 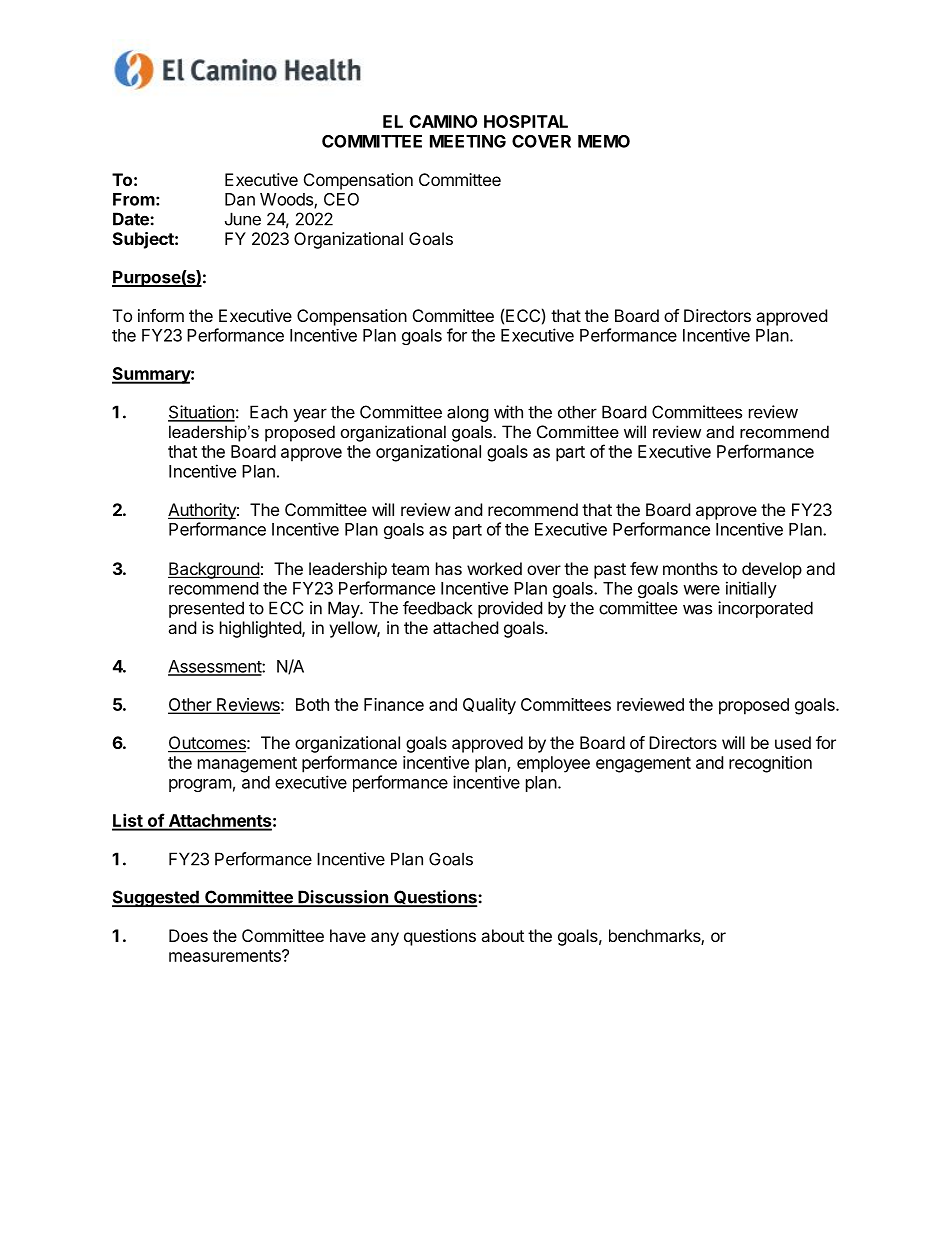 I want to click on months, so click(x=690, y=568).
